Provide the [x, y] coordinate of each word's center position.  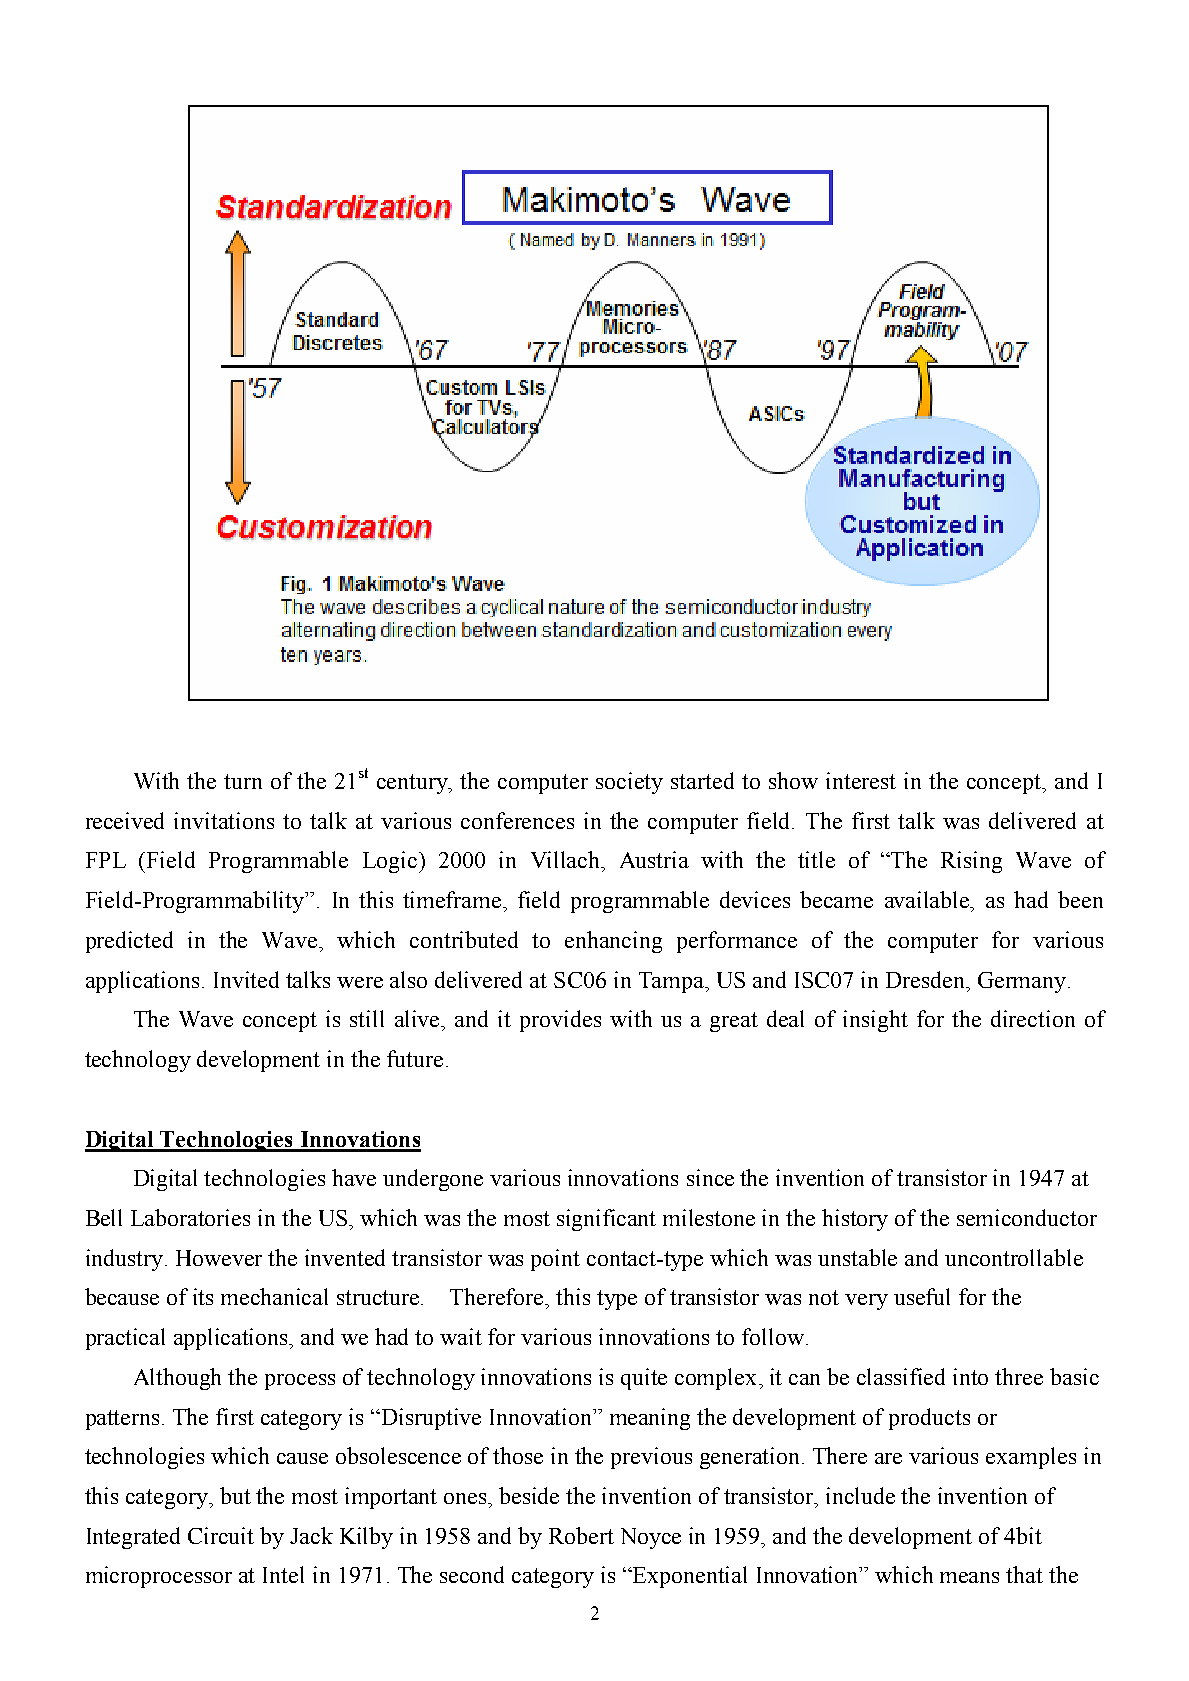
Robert [581, 1535]
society [629, 783]
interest [861, 780]
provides [560, 1021]
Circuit [221, 1535]
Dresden [926, 979]
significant [606, 1220]
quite [644, 1379]
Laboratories [190, 1217]
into [970, 1376]
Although [177, 1379]
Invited [246, 979]
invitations [224, 820]
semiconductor [1027, 1217]
